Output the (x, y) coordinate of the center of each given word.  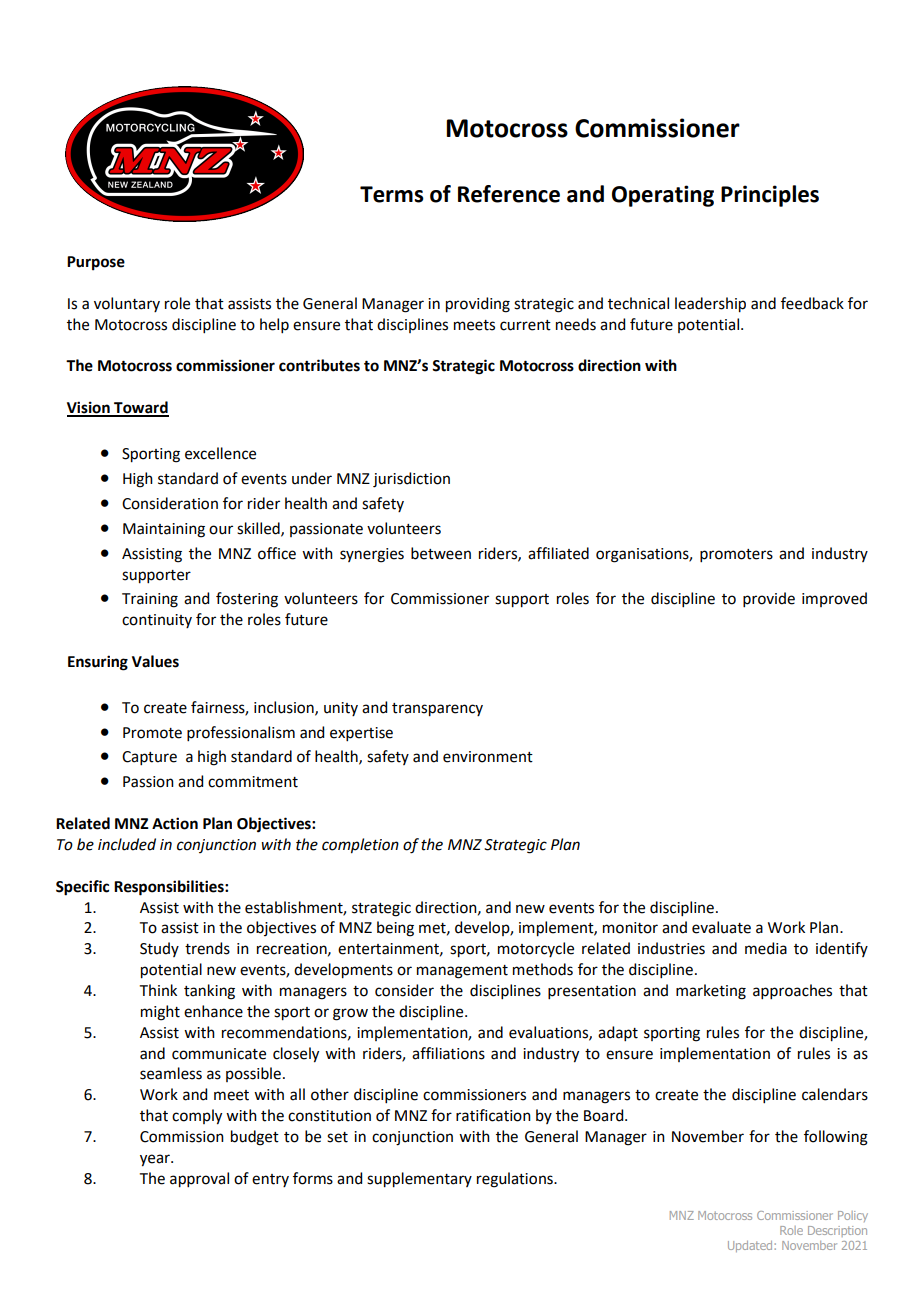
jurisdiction (411, 480)
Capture (149, 758)
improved (834, 599)
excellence (220, 453)
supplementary (419, 1180)
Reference (509, 194)
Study (159, 949)
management (462, 972)
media (766, 948)
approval (199, 1180)
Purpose (96, 263)
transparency (437, 710)
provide (769, 599)
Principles (770, 196)
